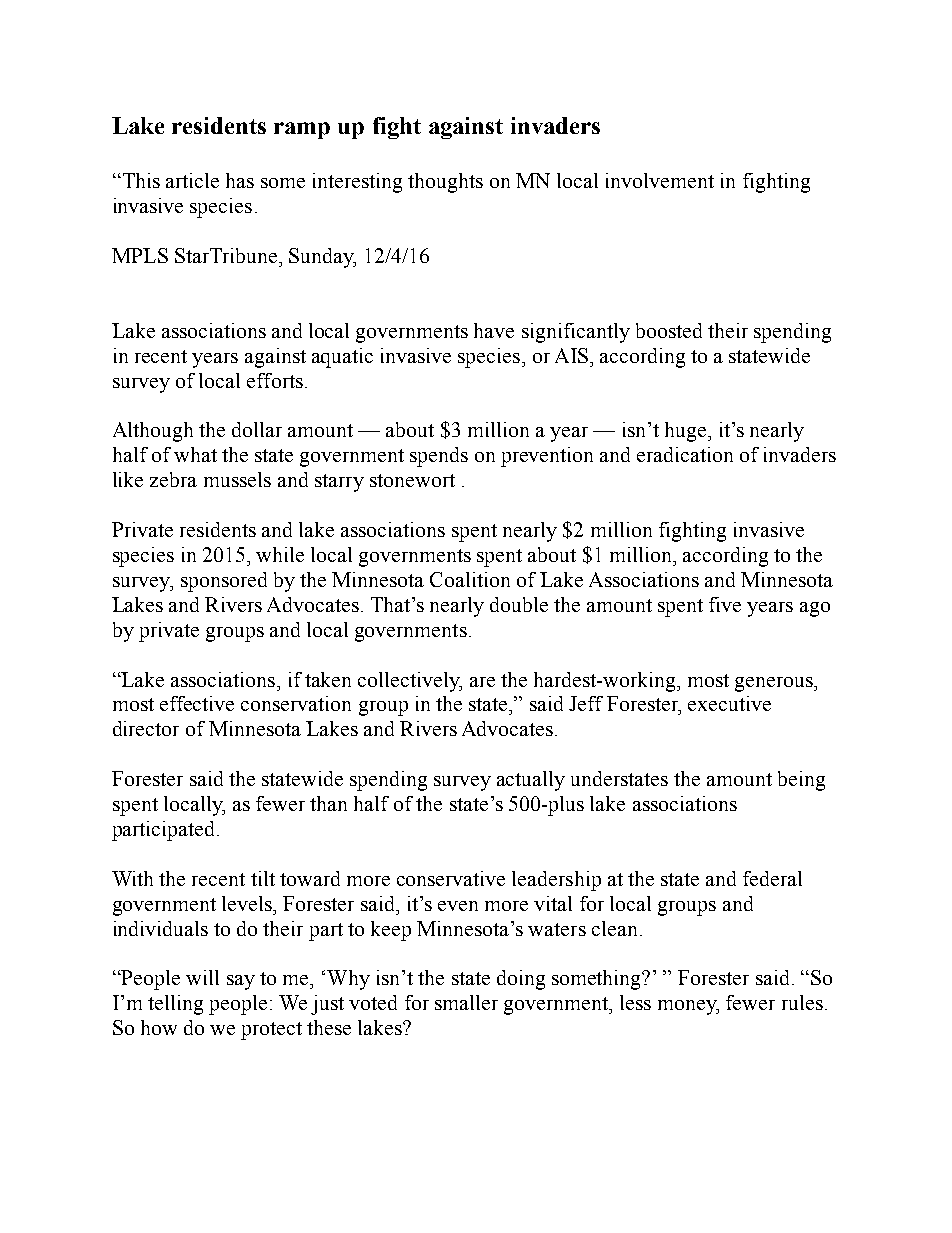 The width and height of the document is (952, 1233). What do you see at coordinates (466, 1002) in the document?
I see `smaller` at bounding box center [466, 1002].
